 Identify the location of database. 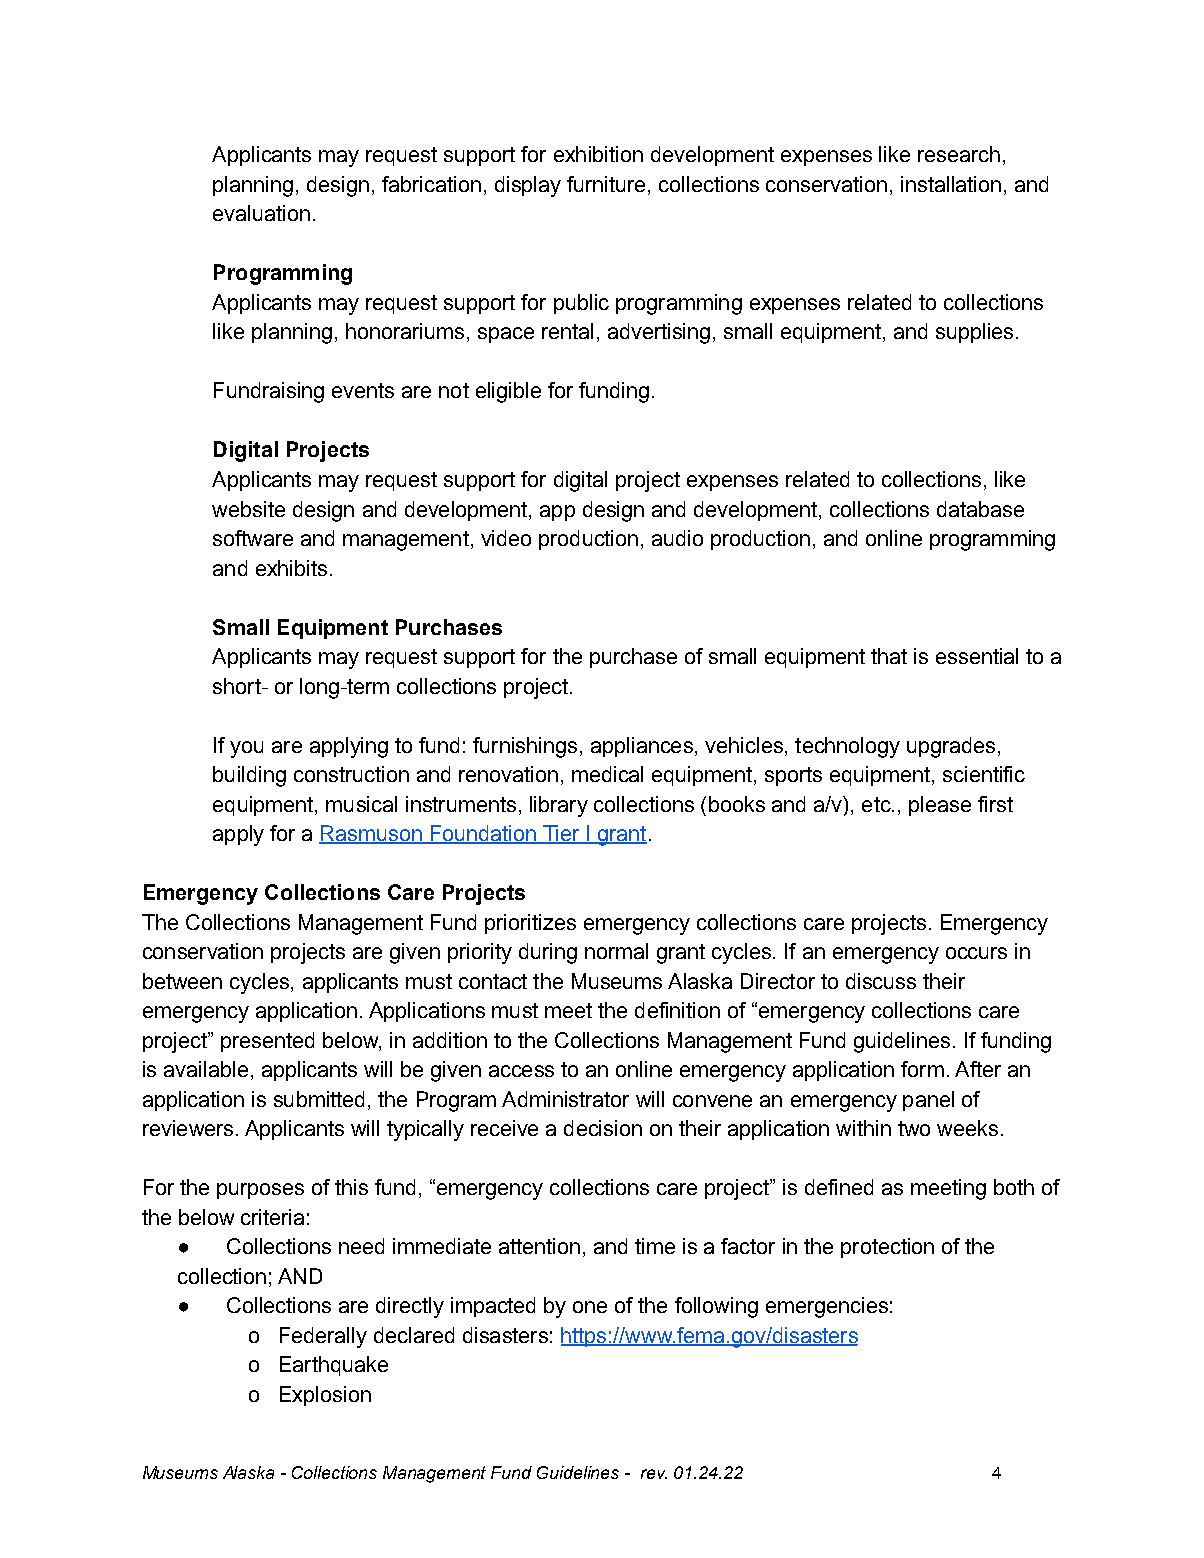
(980, 509).
